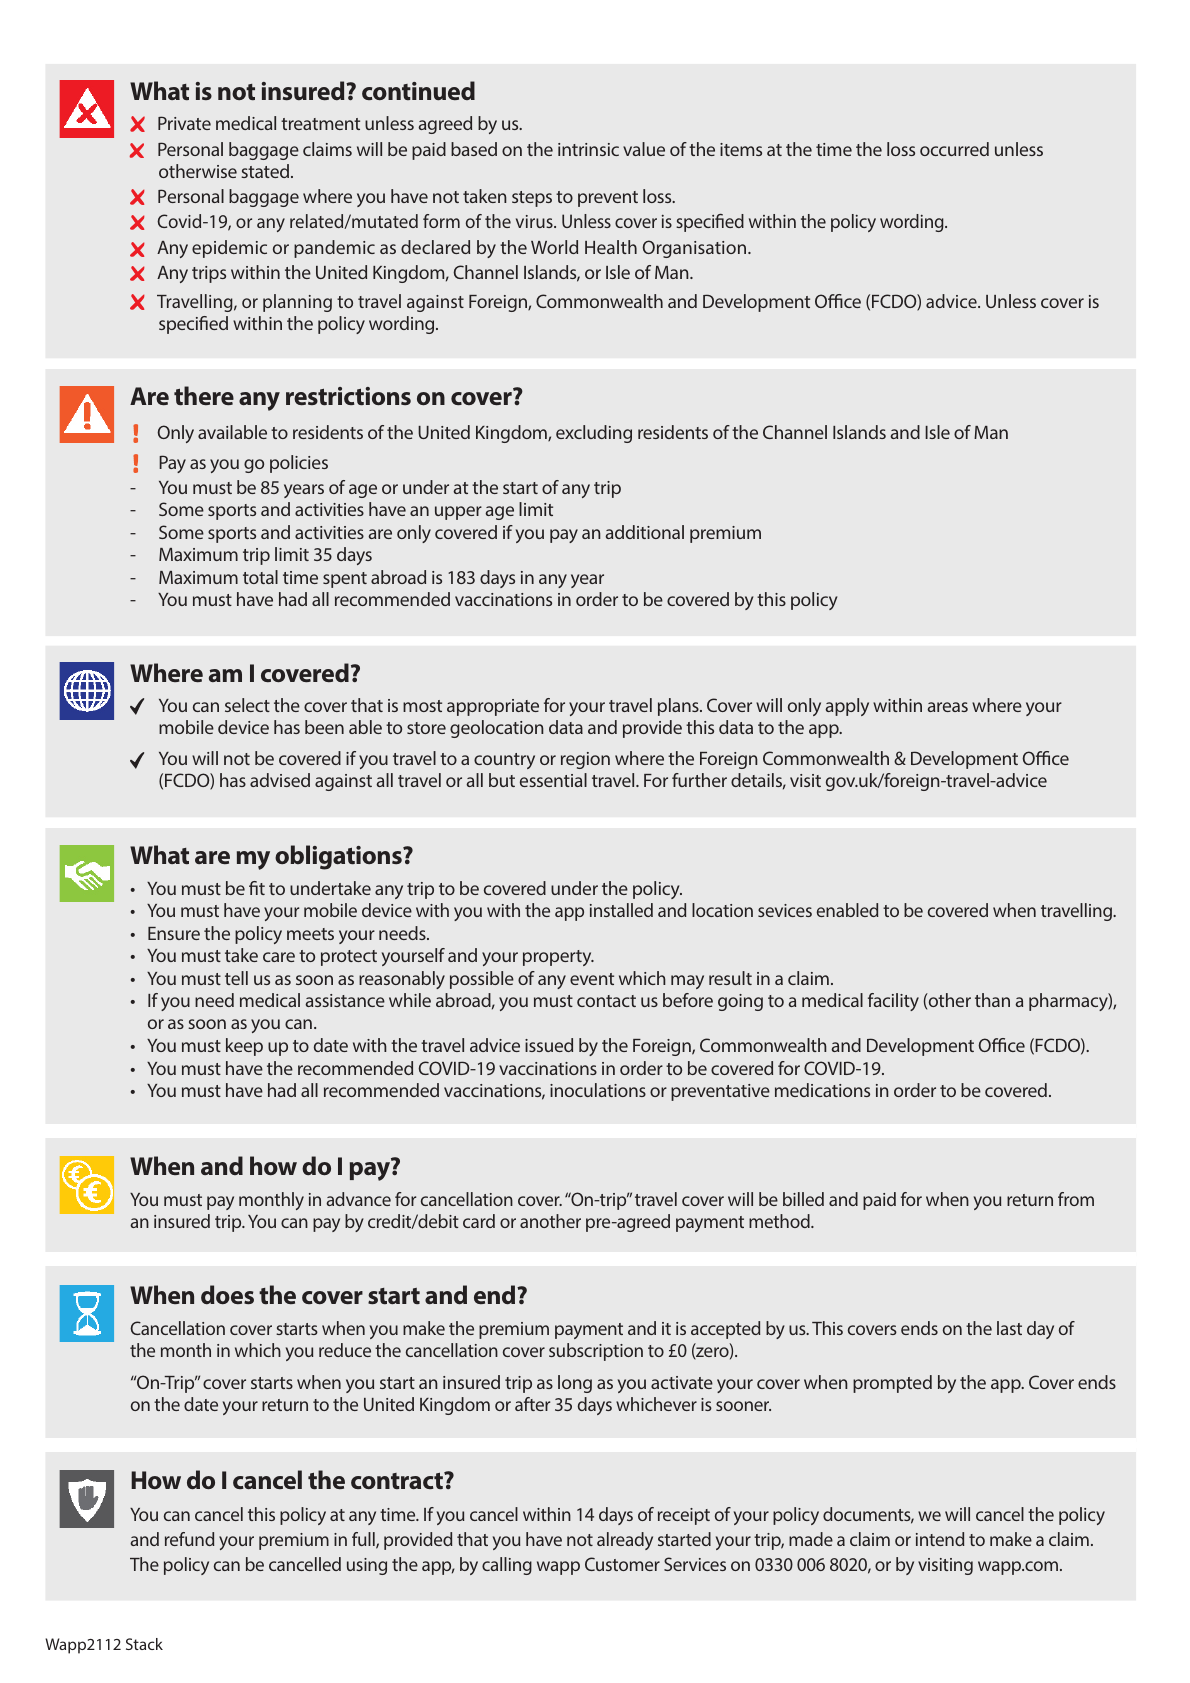 The image size is (1190, 1683). What do you see at coordinates (299, 464) in the screenshot?
I see `policies` at bounding box center [299, 464].
